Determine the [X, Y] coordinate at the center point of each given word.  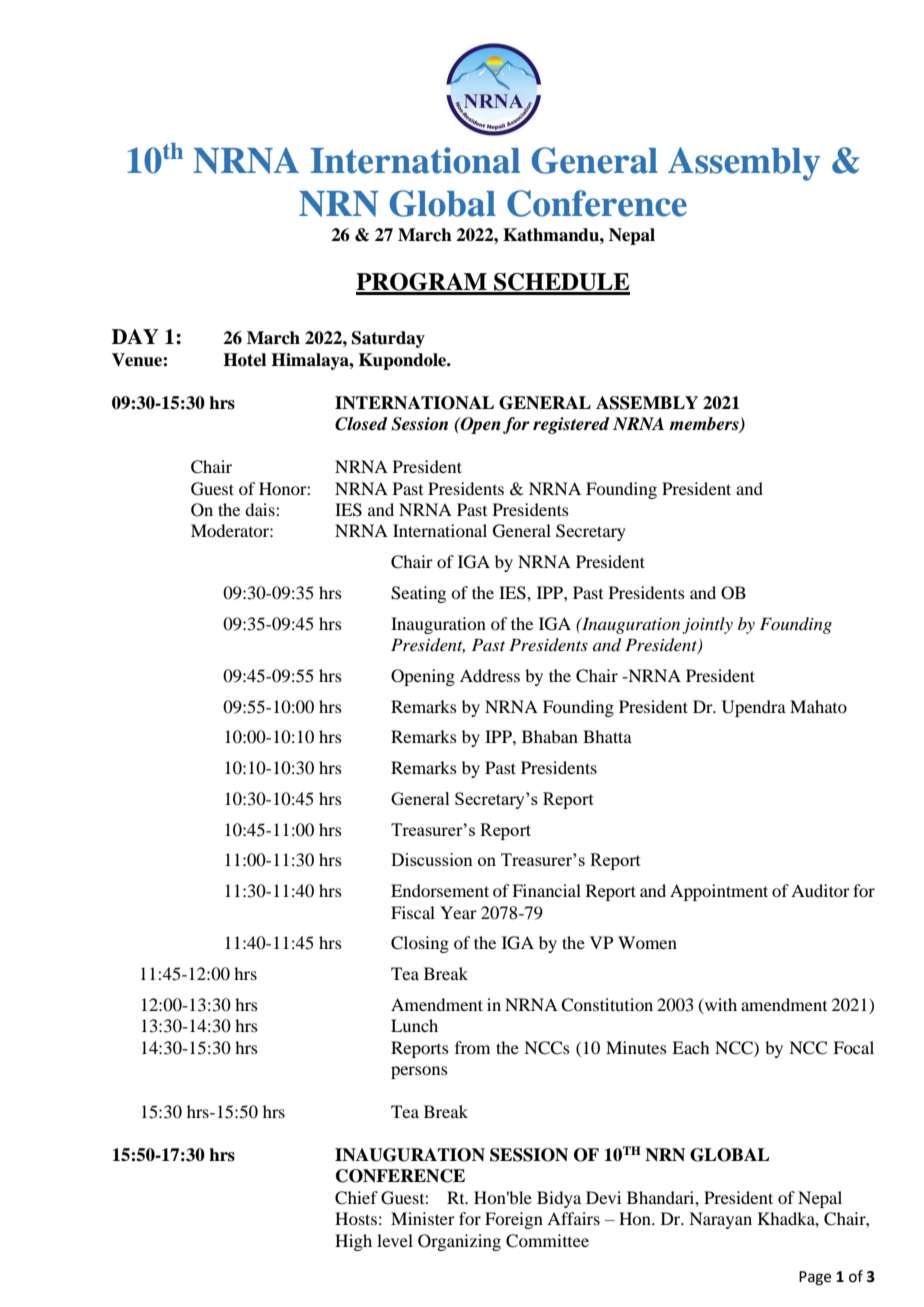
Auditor [820, 890]
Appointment [719, 892]
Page [815, 1278]
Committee [547, 1241]
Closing [420, 944]
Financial [546, 890]
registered [571, 425]
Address [490, 675]
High [353, 1242]
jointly [707, 625]
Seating [418, 594]
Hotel [244, 360]
